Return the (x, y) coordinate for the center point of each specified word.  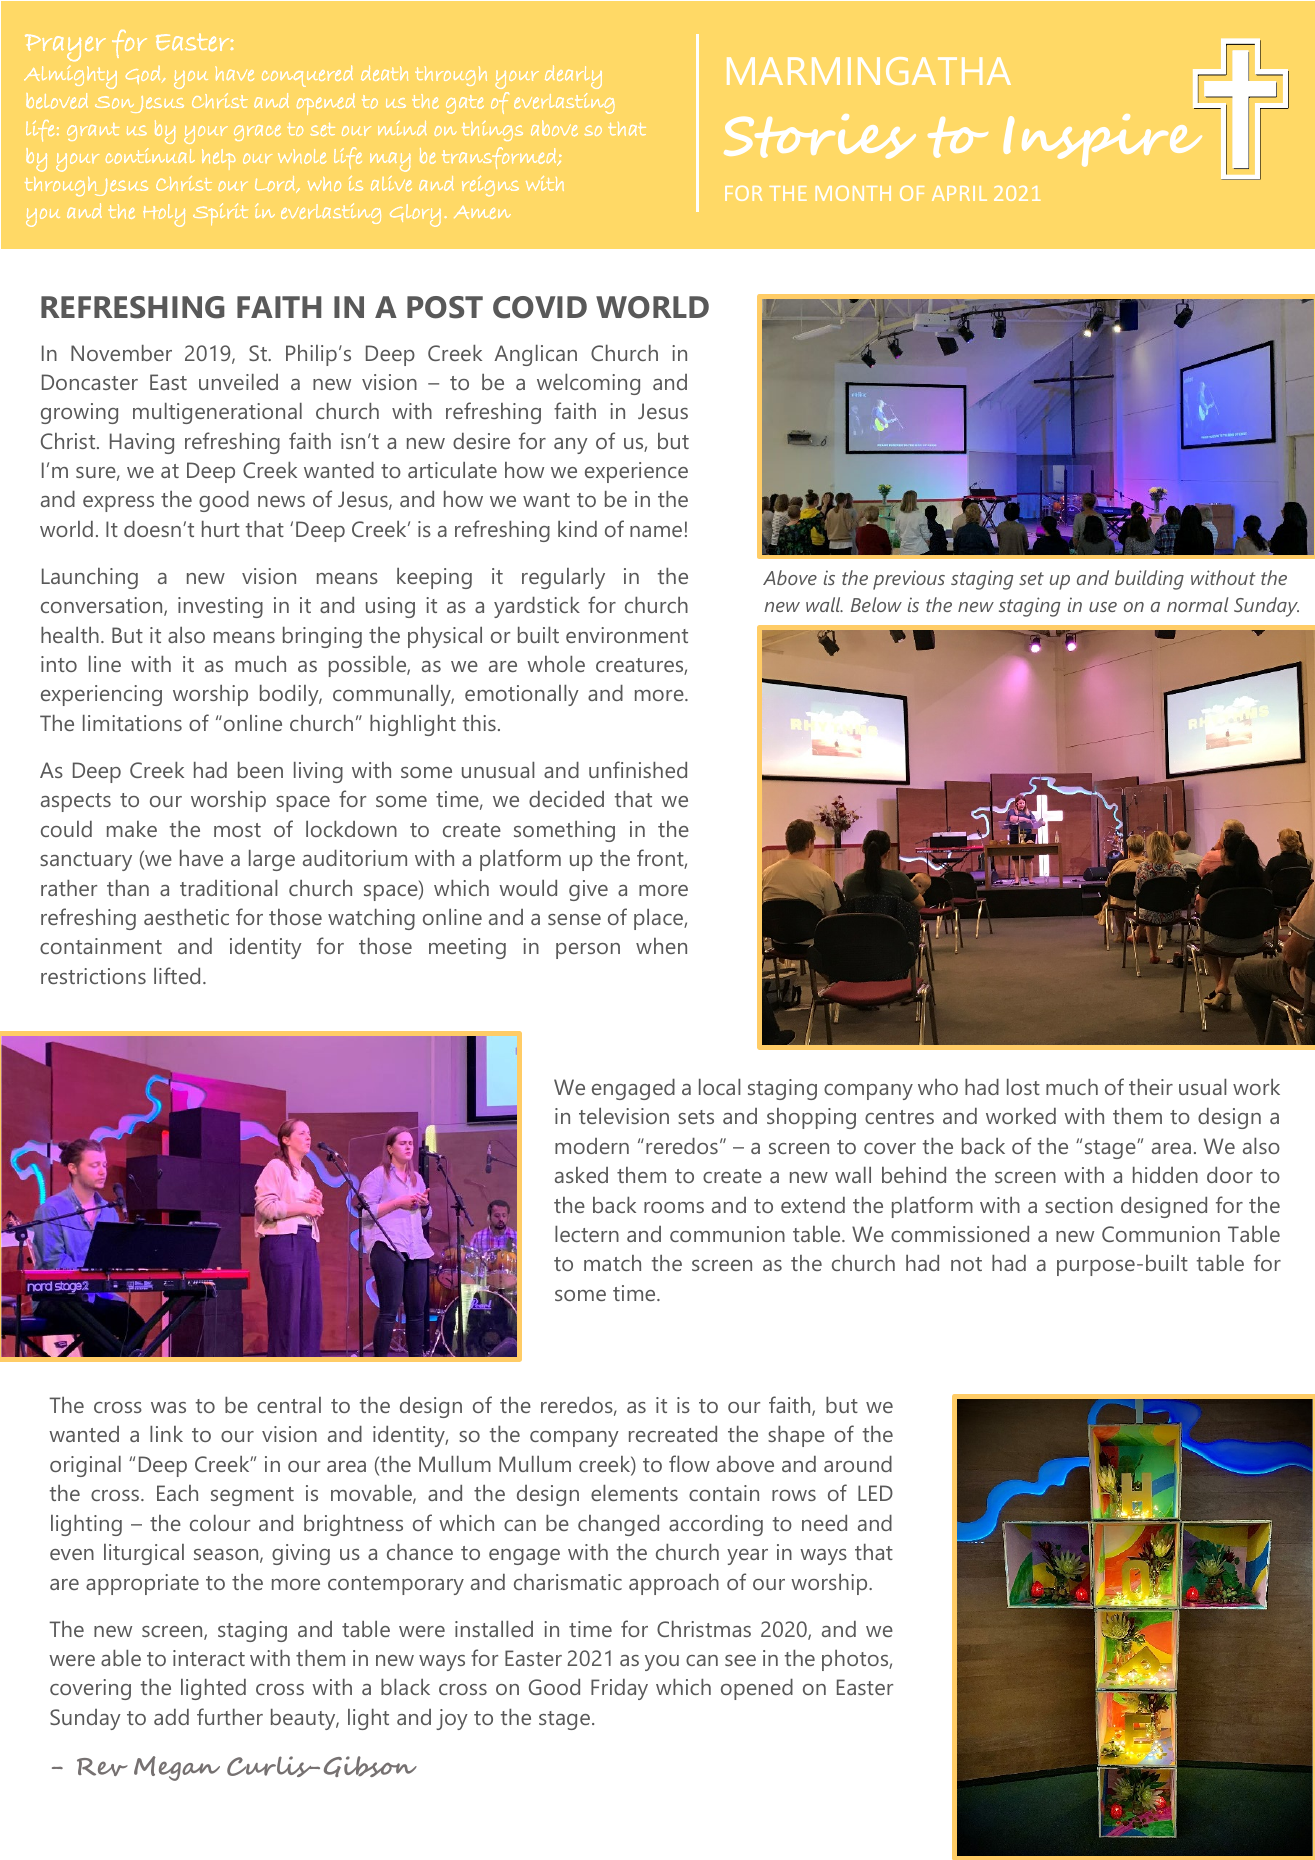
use (1103, 607)
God (144, 75)
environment (627, 635)
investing (220, 607)
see (740, 1660)
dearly (573, 77)
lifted (177, 975)
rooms (674, 1207)
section (1079, 1205)
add (171, 1717)
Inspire (1103, 140)
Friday (619, 1689)
